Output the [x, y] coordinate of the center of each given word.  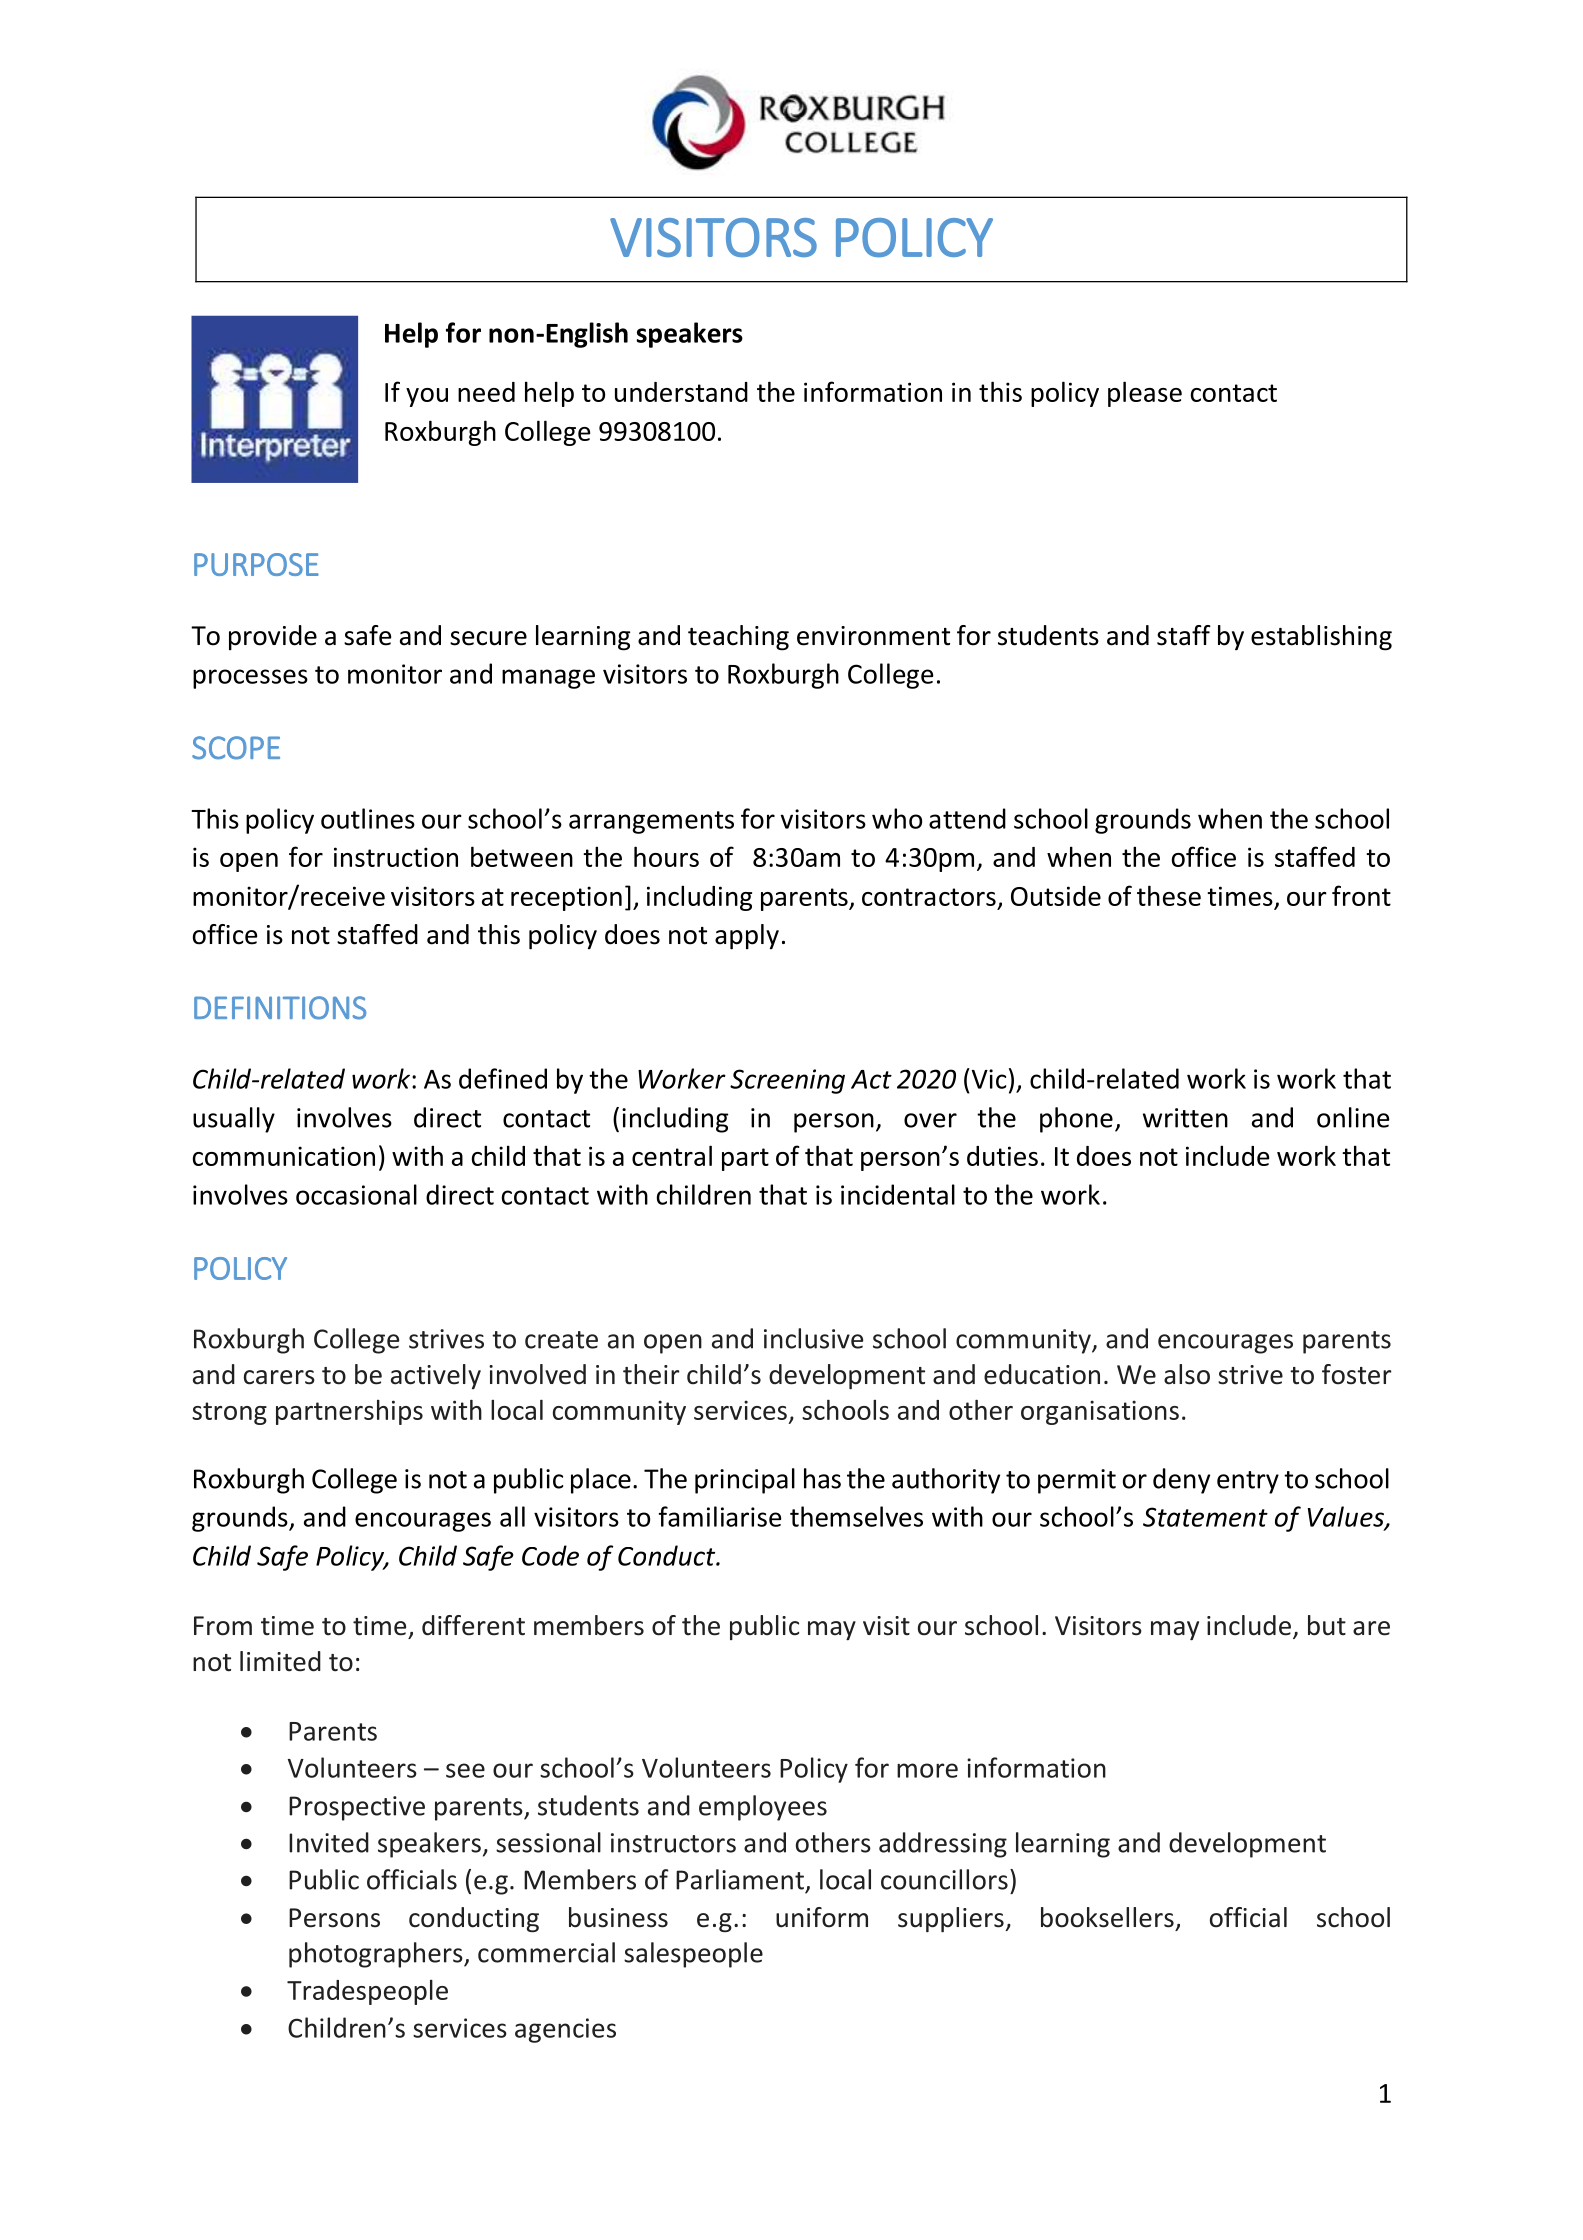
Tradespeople [367, 1992]
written [1185, 1118]
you [427, 397]
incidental [898, 1194]
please [1145, 394]
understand [681, 392]
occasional [356, 1194]
